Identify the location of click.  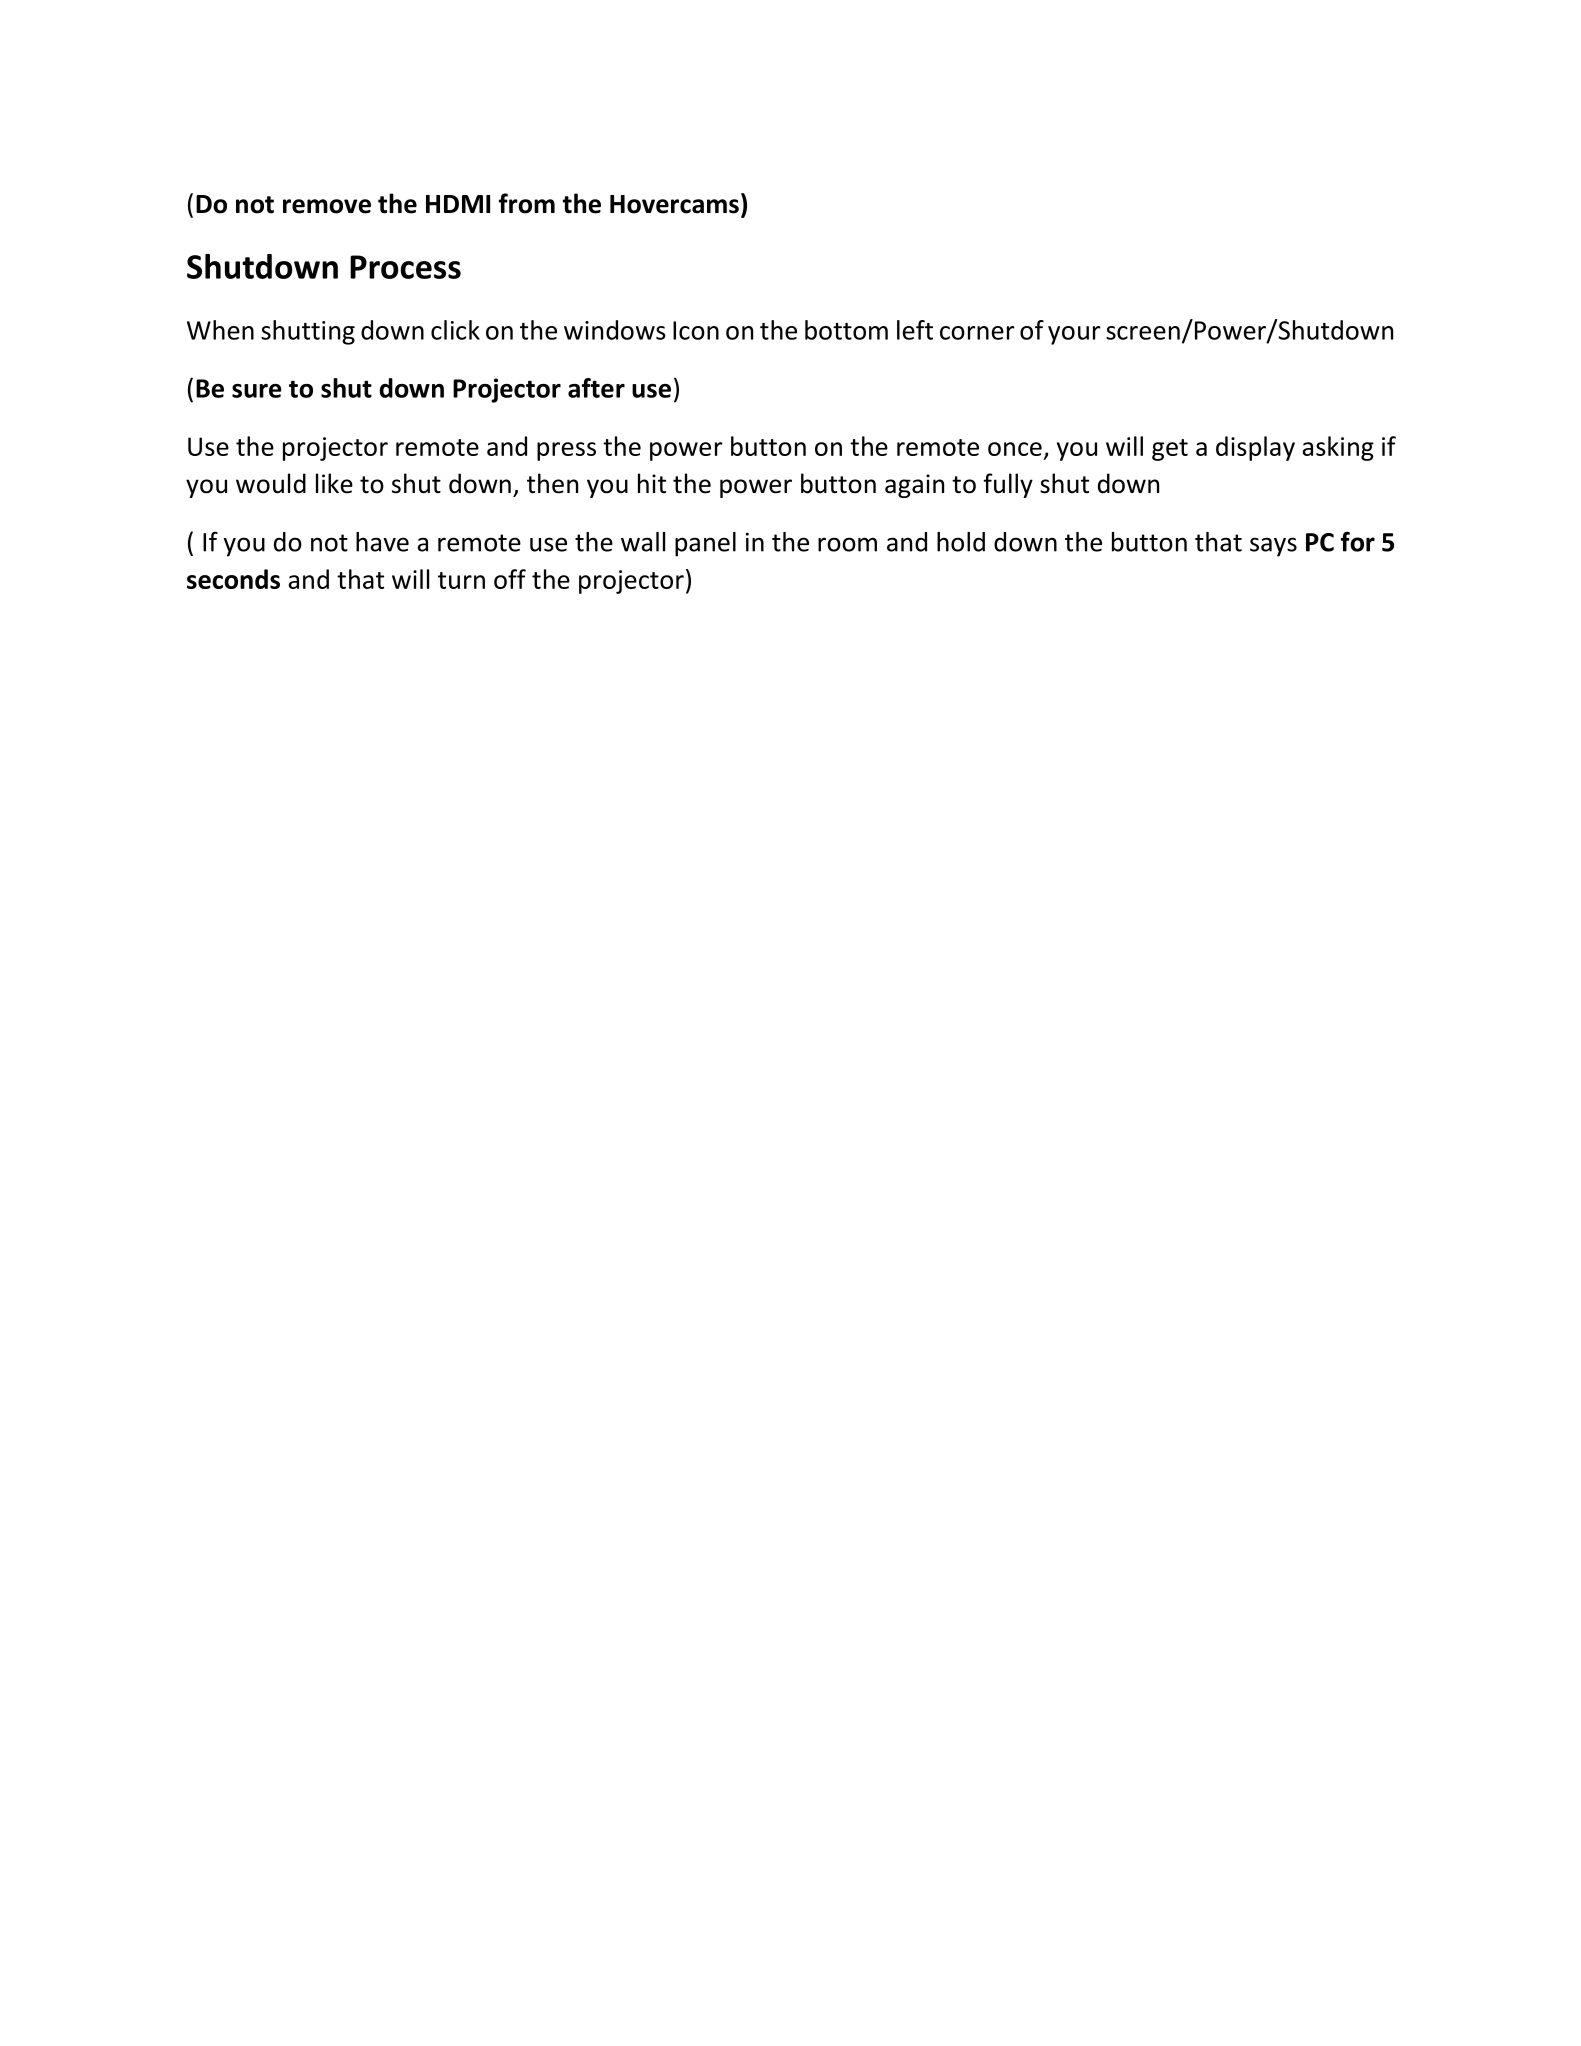
(455, 330).
